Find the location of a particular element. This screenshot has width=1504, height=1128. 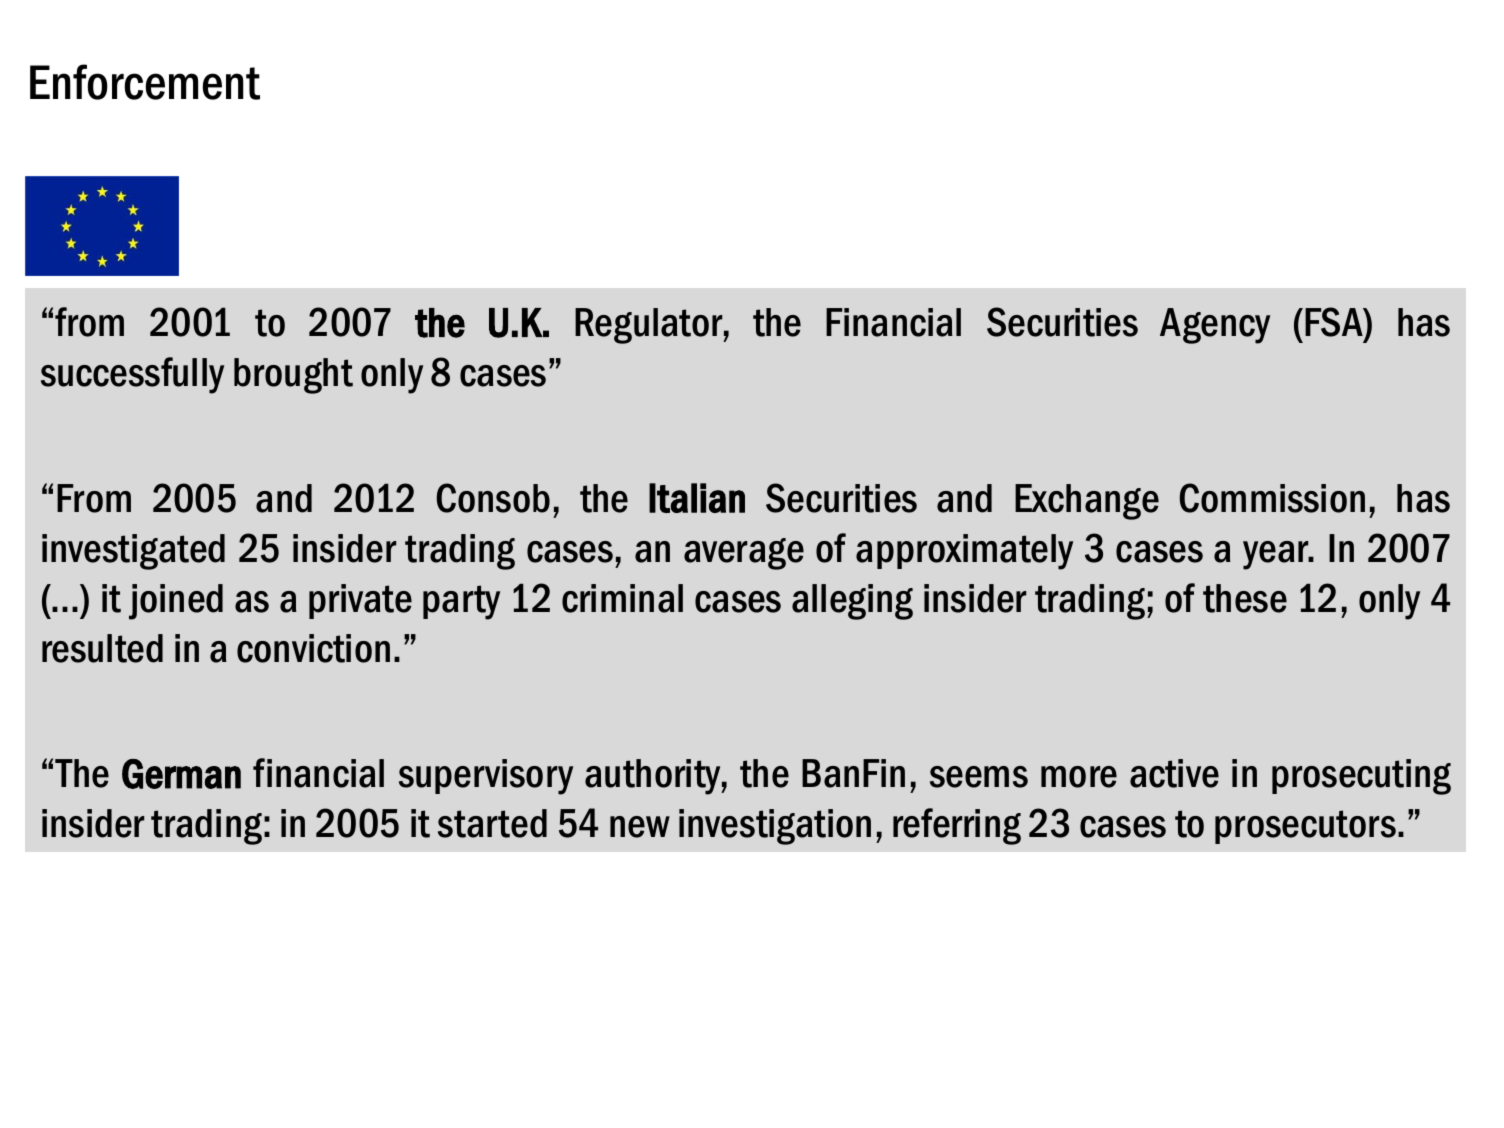

German is located at coordinates (181, 774).
